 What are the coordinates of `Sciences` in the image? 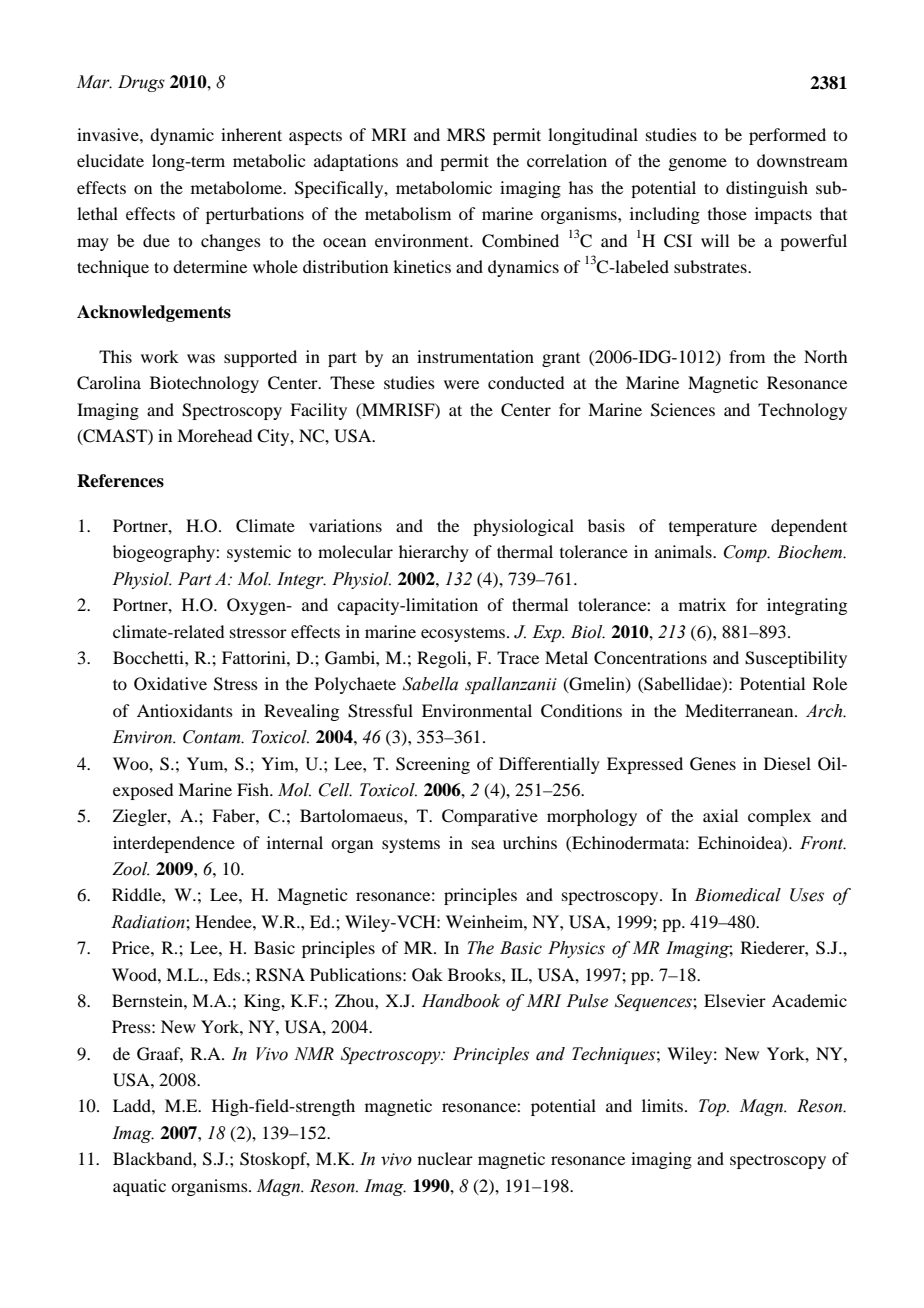 It's located at (683, 410).
